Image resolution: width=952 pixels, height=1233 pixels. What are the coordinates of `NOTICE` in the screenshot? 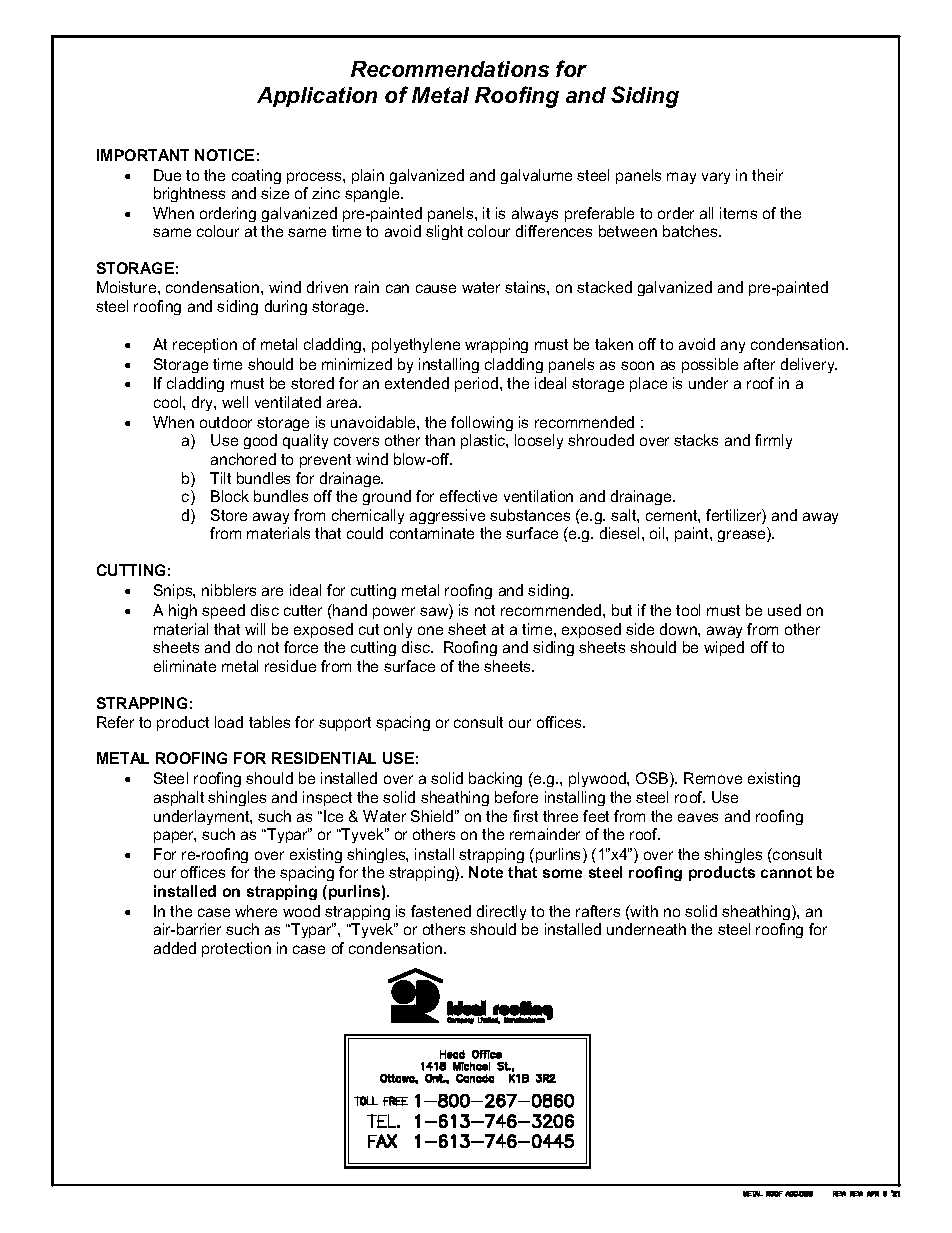 It's located at (224, 155).
